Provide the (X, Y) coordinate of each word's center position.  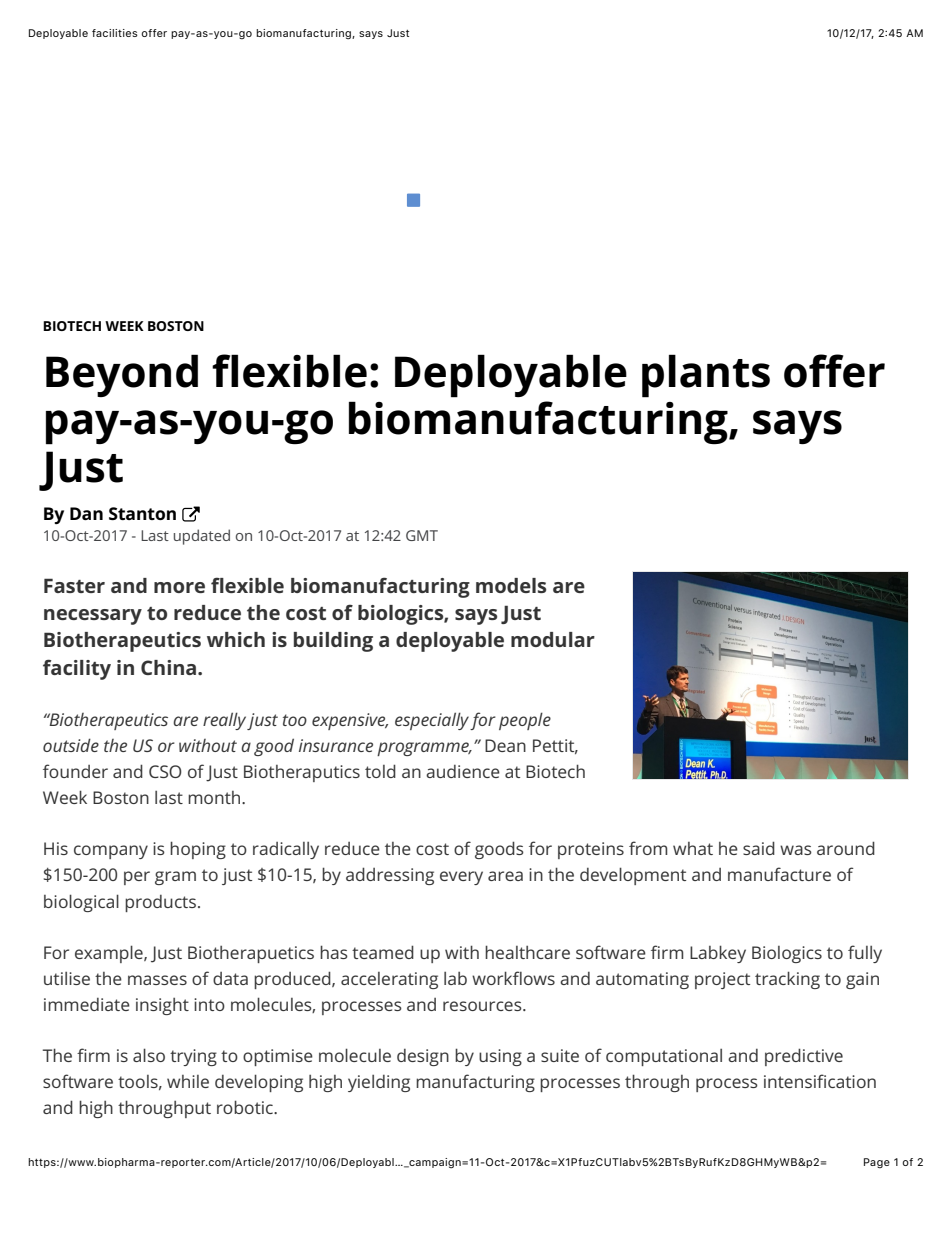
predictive (804, 1057)
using (500, 1057)
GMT (422, 535)
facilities (115, 33)
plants (706, 376)
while (188, 1081)
